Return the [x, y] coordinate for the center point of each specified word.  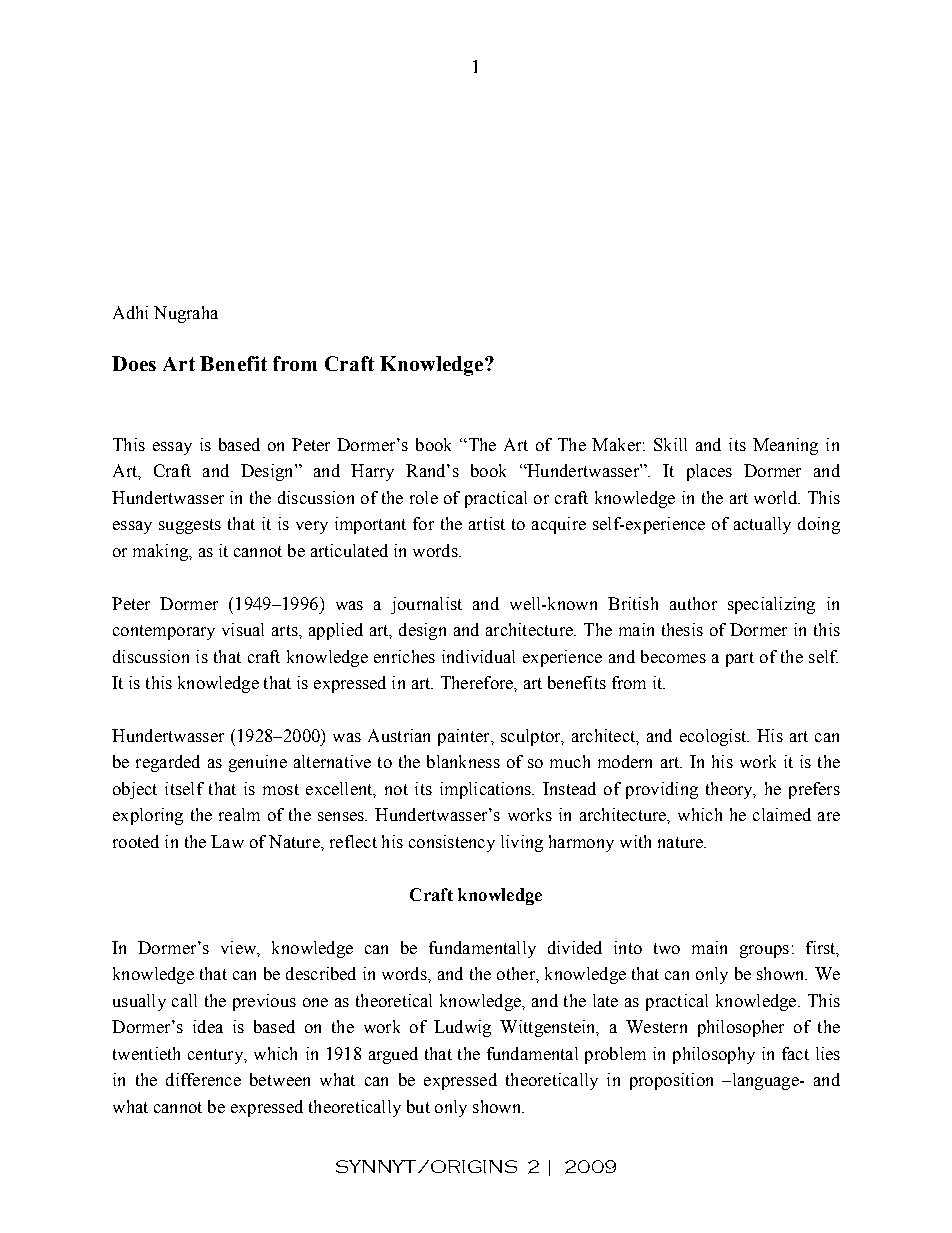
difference [203, 1079]
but [418, 1106]
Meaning [785, 446]
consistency [452, 843]
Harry [372, 472]
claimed [782, 814]
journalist [426, 605]
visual [243, 629]
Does [134, 363]
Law [227, 841]
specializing [771, 605]
